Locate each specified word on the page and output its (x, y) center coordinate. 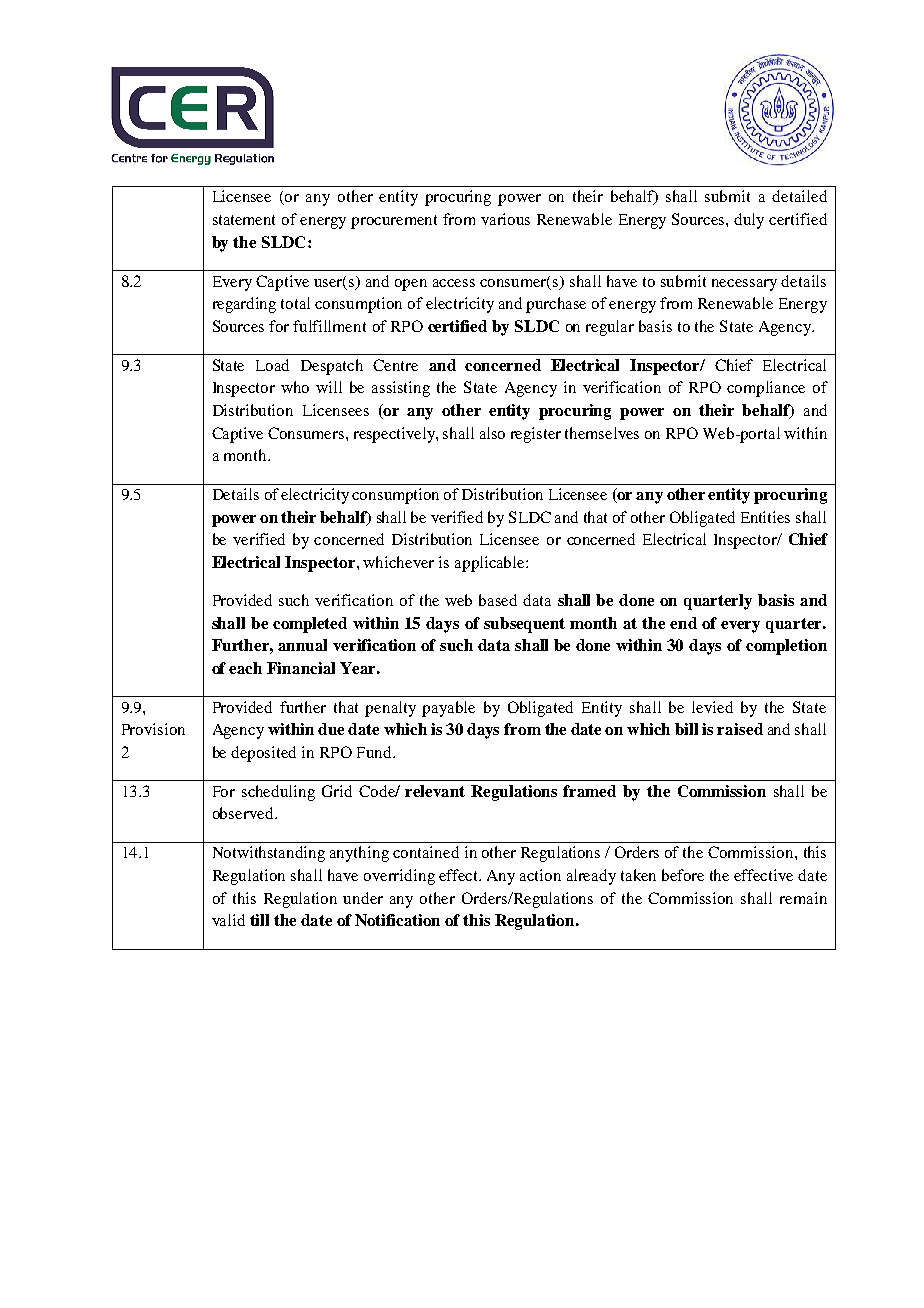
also (492, 433)
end (683, 623)
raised (740, 729)
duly (749, 221)
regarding (244, 305)
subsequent (524, 625)
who (295, 387)
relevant (435, 791)
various (505, 219)
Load (272, 365)
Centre (395, 365)
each (245, 668)
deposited (263, 754)
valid (228, 920)
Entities (765, 517)
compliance (766, 389)
